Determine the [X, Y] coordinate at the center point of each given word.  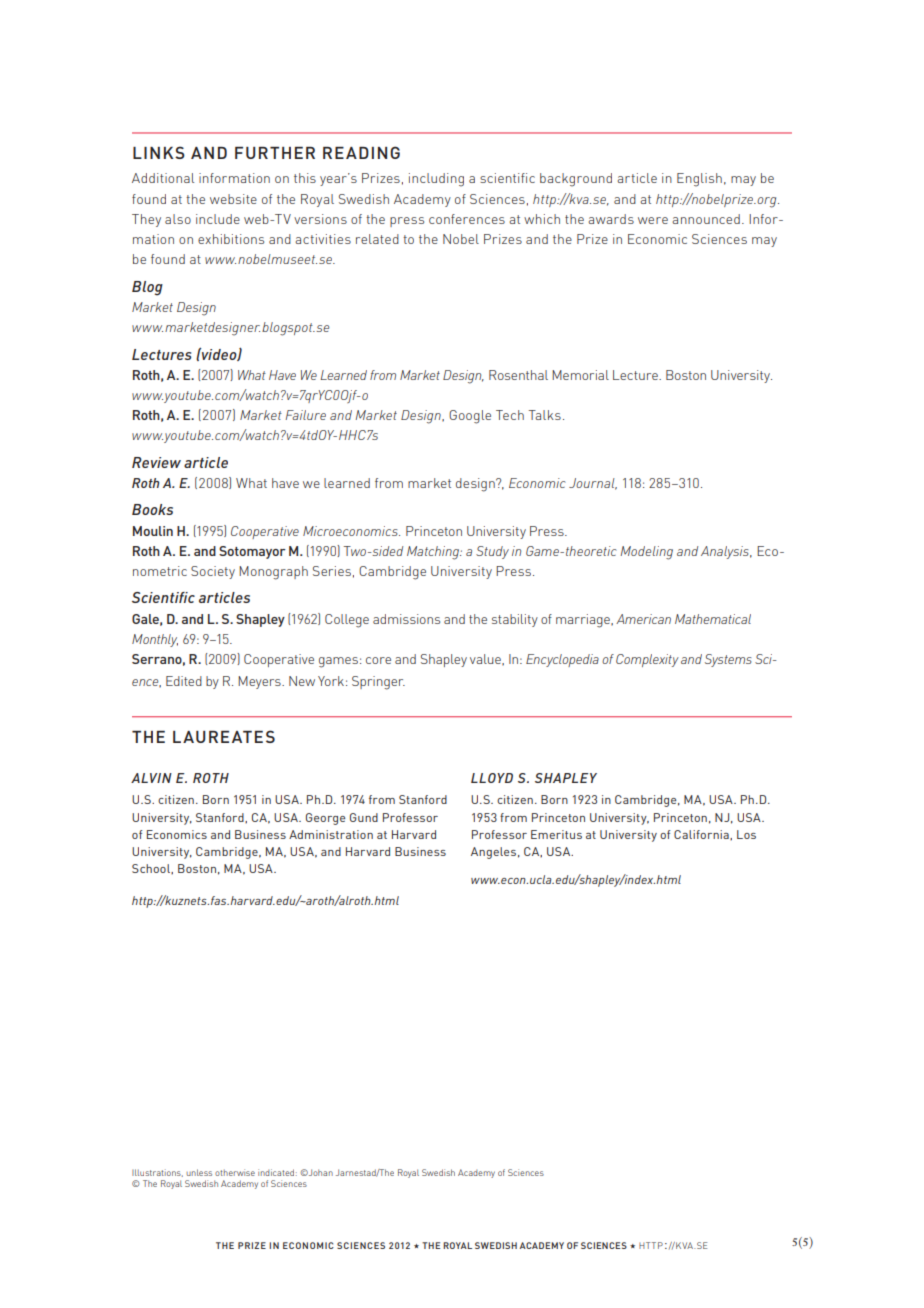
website [233, 199]
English [699, 180]
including [436, 180]
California [702, 835]
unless [199, 1172]
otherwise [235, 1172]
